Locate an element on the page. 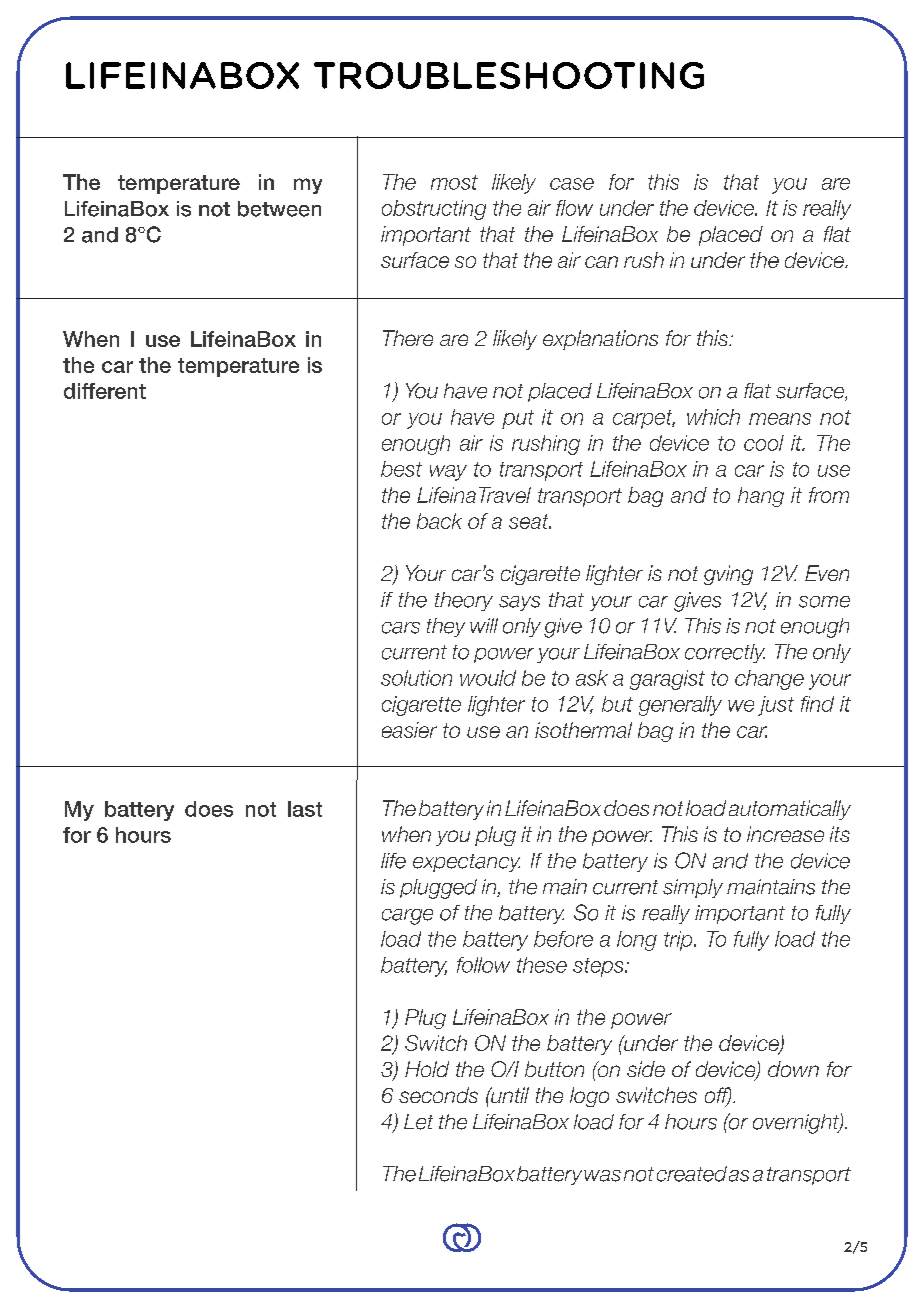 The image size is (924, 1308). just is located at coordinates (776, 706).
